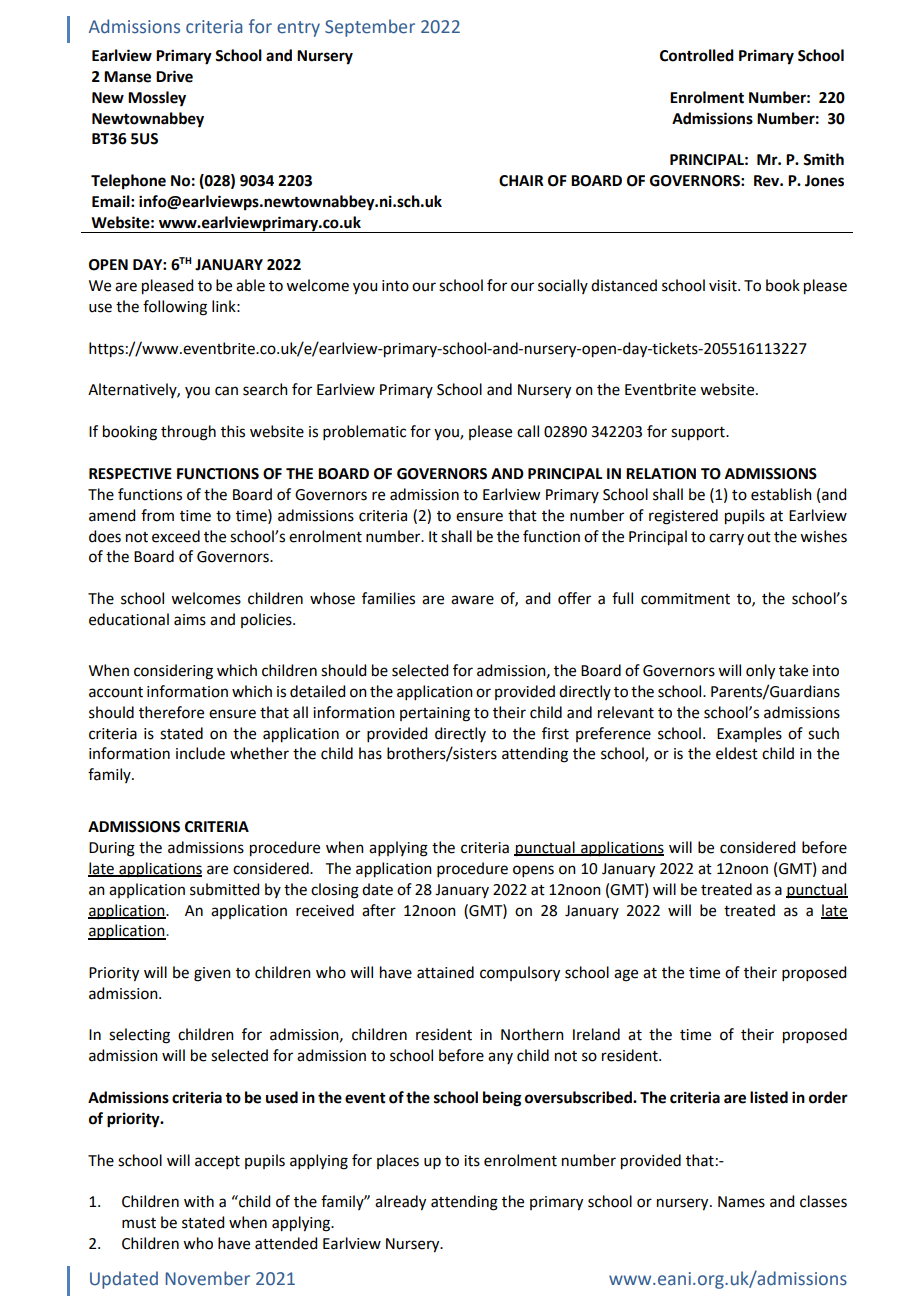 The width and height of the image is (924, 1308). I want to click on Drive, so click(174, 76).
